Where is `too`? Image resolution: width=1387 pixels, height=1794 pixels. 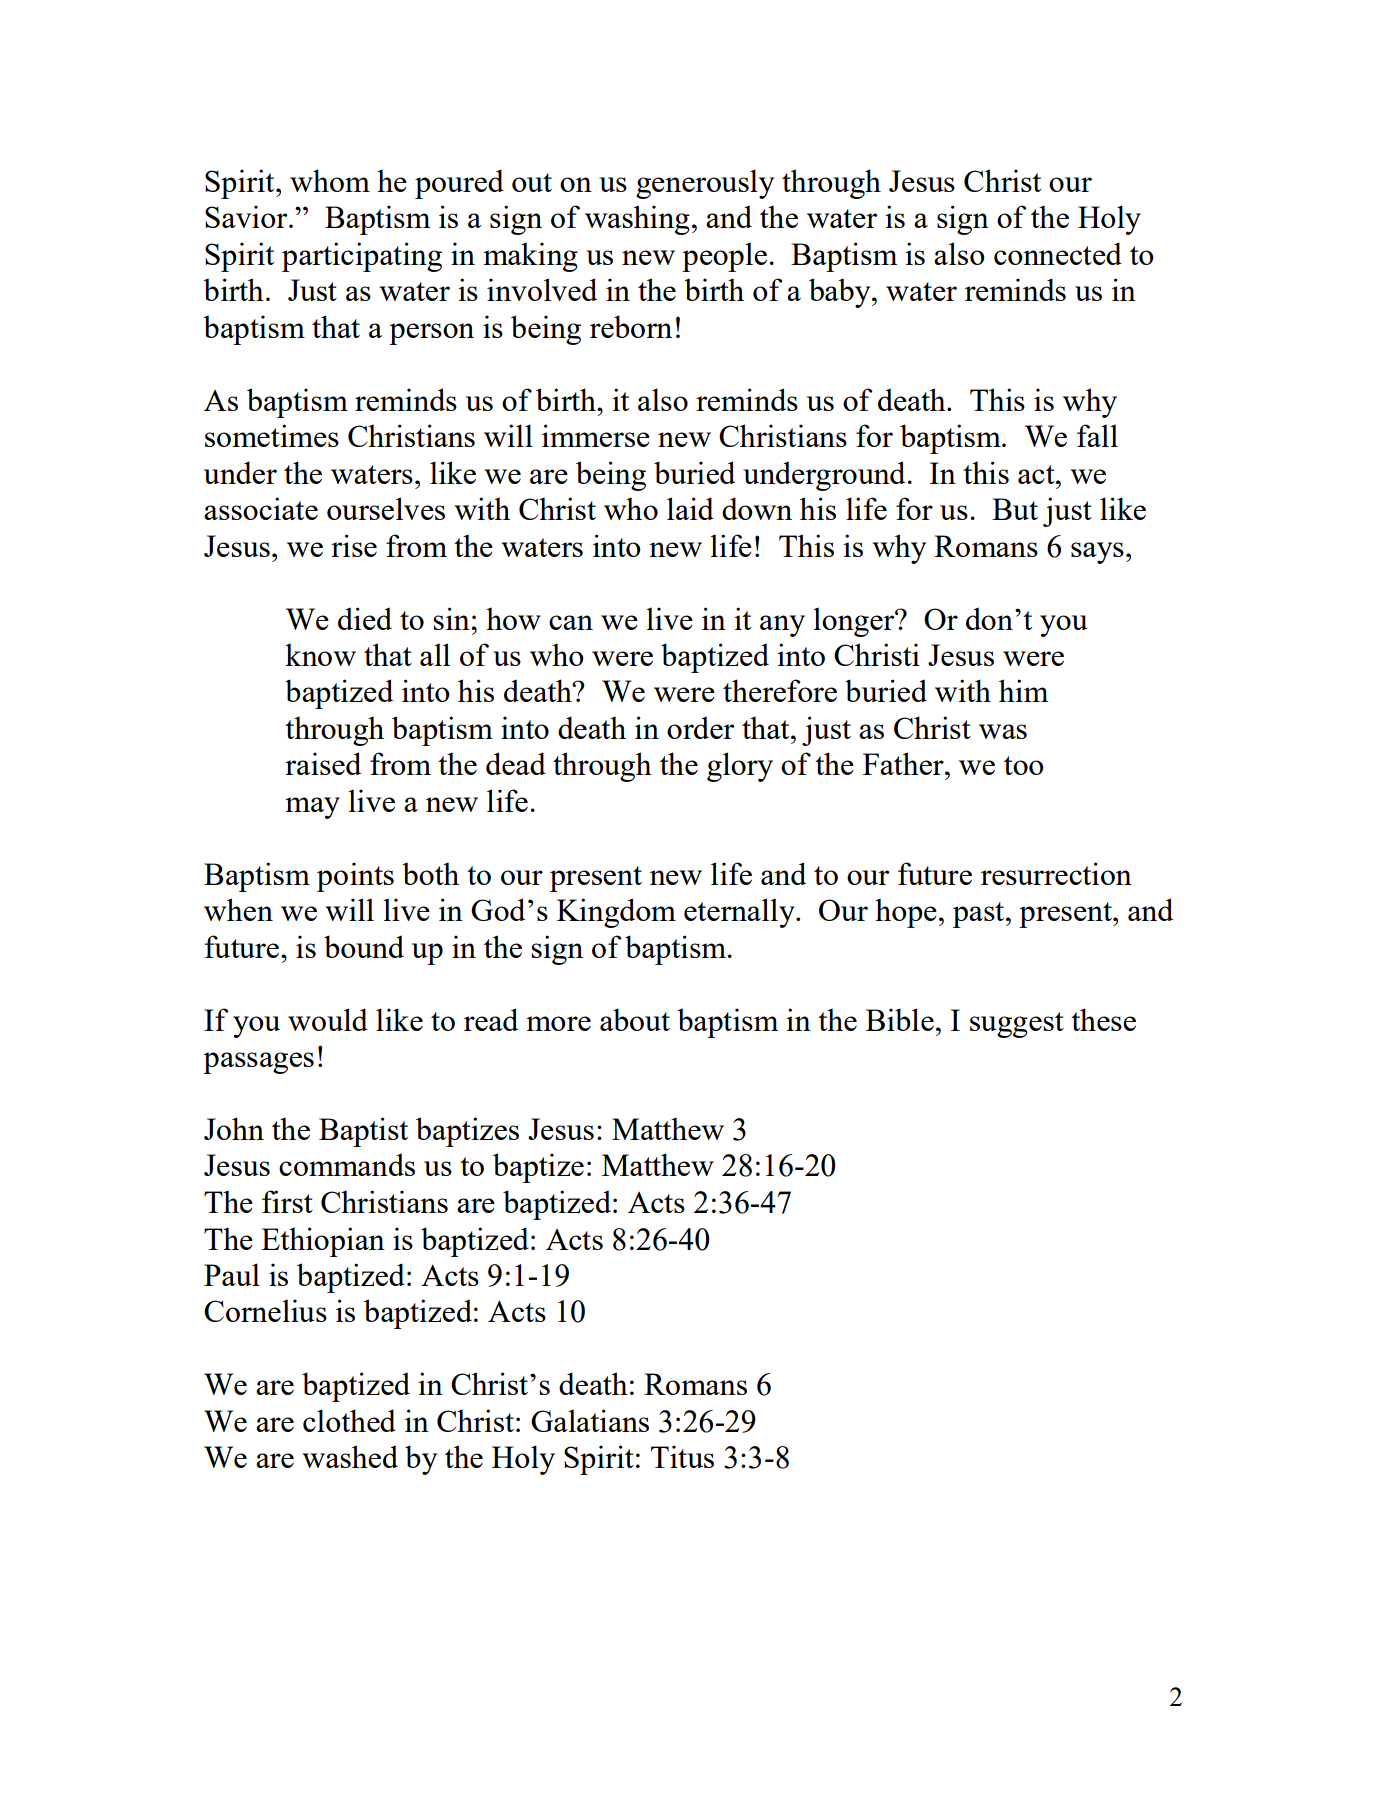
too is located at coordinates (1024, 765).
